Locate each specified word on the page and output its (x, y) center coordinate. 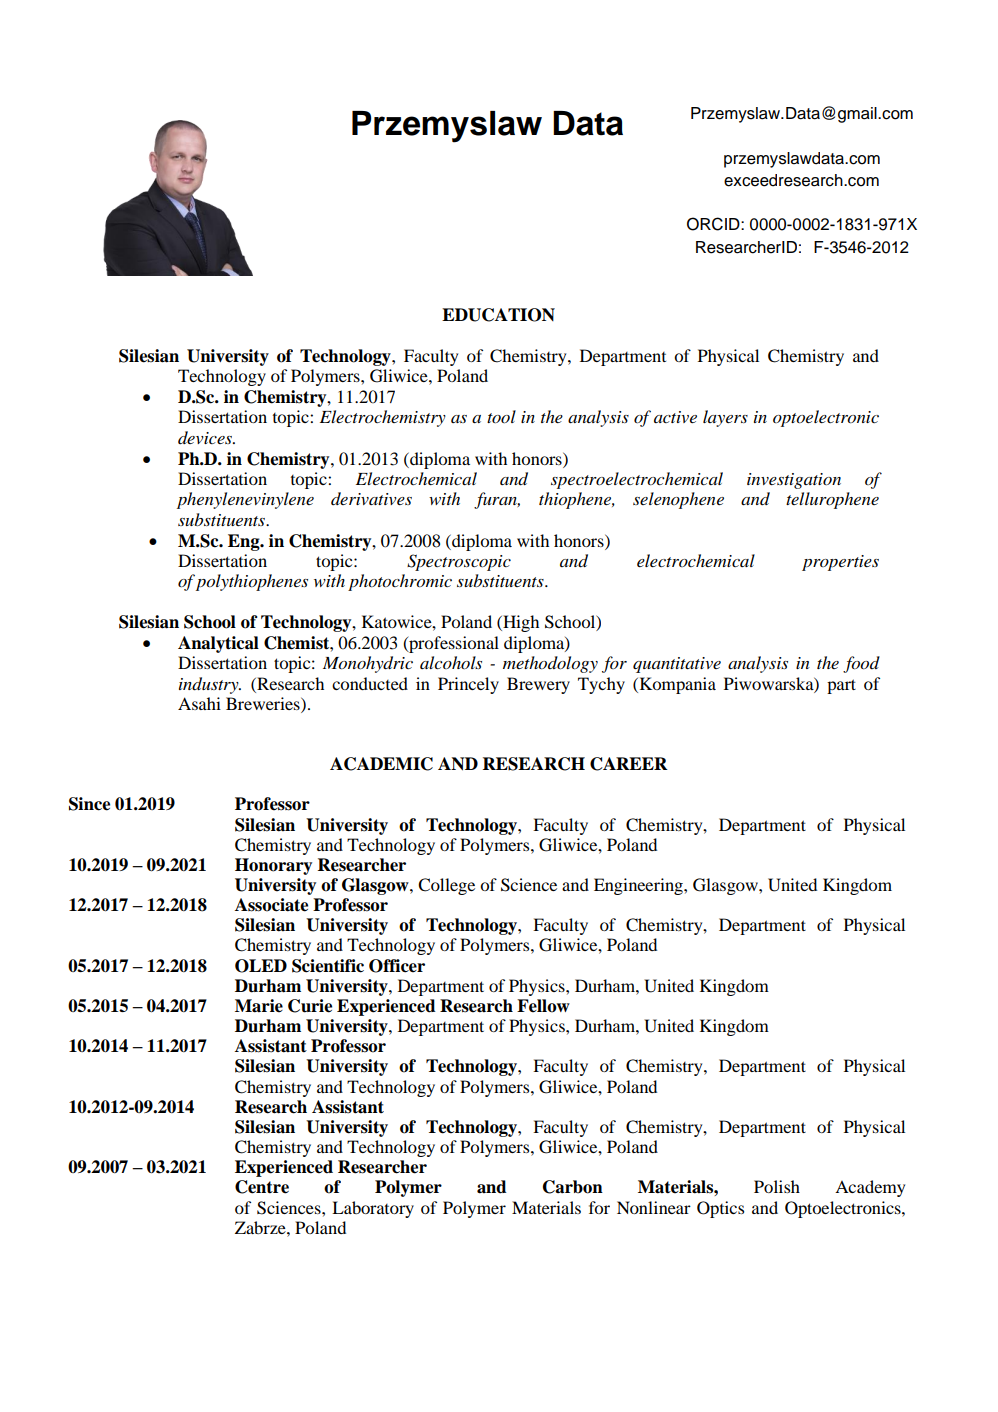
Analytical (218, 644)
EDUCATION (498, 315)
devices (206, 437)
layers (725, 418)
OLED (261, 966)
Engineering (639, 886)
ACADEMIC (381, 764)
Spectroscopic (459, 562)
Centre (262, 1187)
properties (840, 563)
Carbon (573, 1187)
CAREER (629, 764)
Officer (397, 966)
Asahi (199, 703)
